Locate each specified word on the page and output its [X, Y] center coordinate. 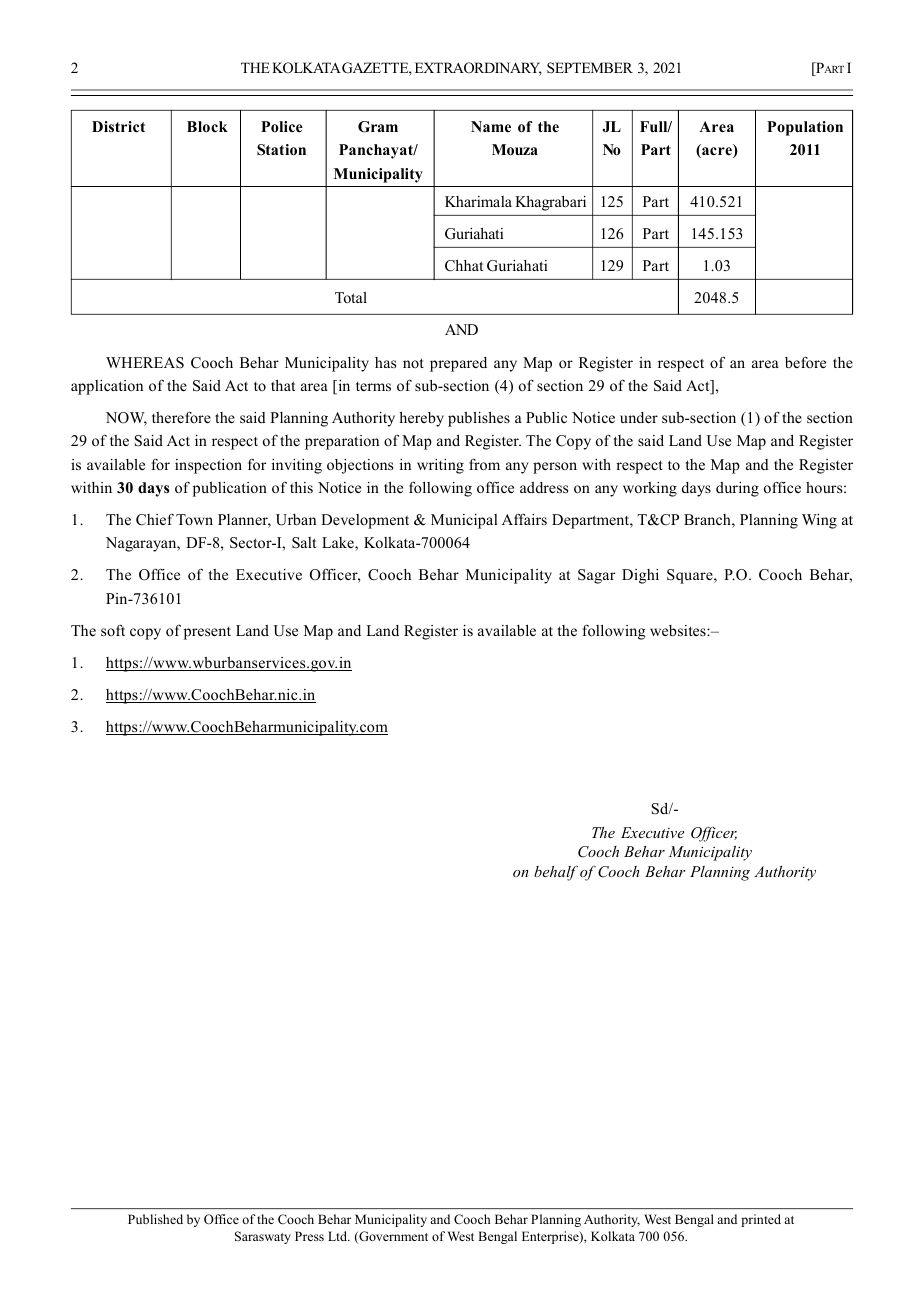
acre [717, 152]
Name [491, 126]
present [207, 633]
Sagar [596, 576]
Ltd [339, 1236]
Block [207, 127]
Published [155, 1219]
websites [679, 630]
